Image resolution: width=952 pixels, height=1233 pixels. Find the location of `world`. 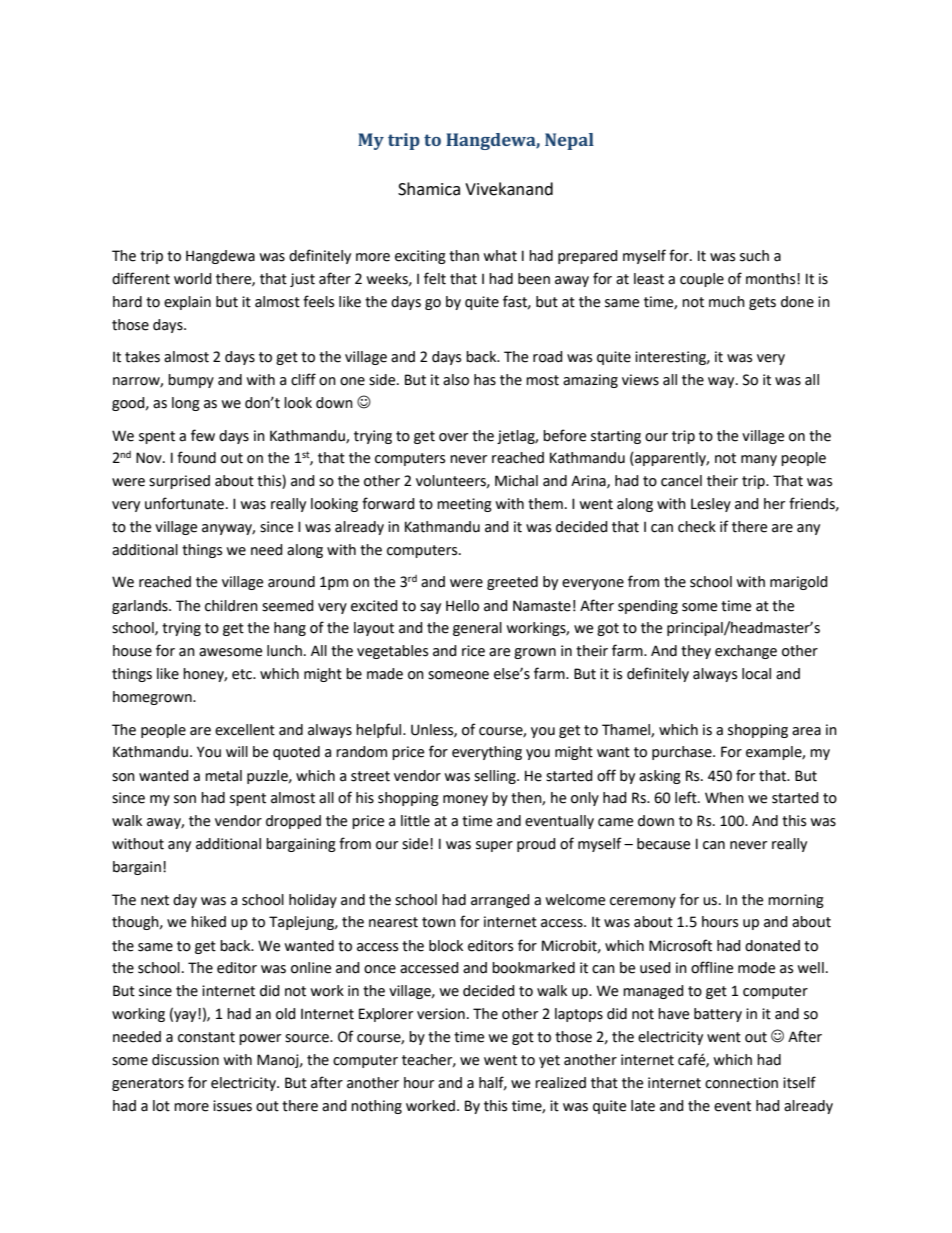

world is located at coordinates (193, 279).
